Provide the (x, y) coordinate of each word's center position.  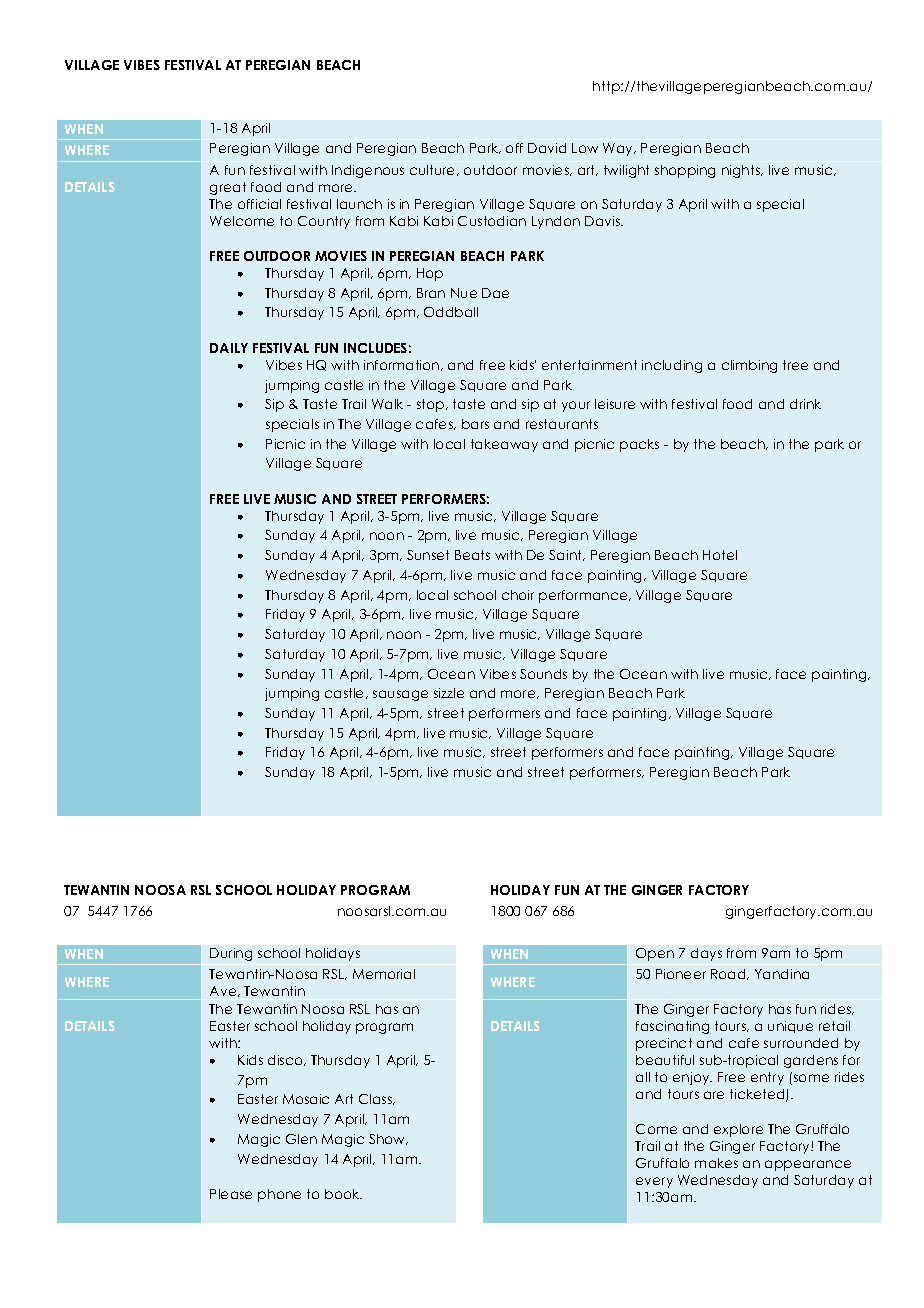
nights (742, 171)
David (547, 148)
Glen (301, 1139)
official (259, 204)
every (654, 1182)
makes (716, 1163)
